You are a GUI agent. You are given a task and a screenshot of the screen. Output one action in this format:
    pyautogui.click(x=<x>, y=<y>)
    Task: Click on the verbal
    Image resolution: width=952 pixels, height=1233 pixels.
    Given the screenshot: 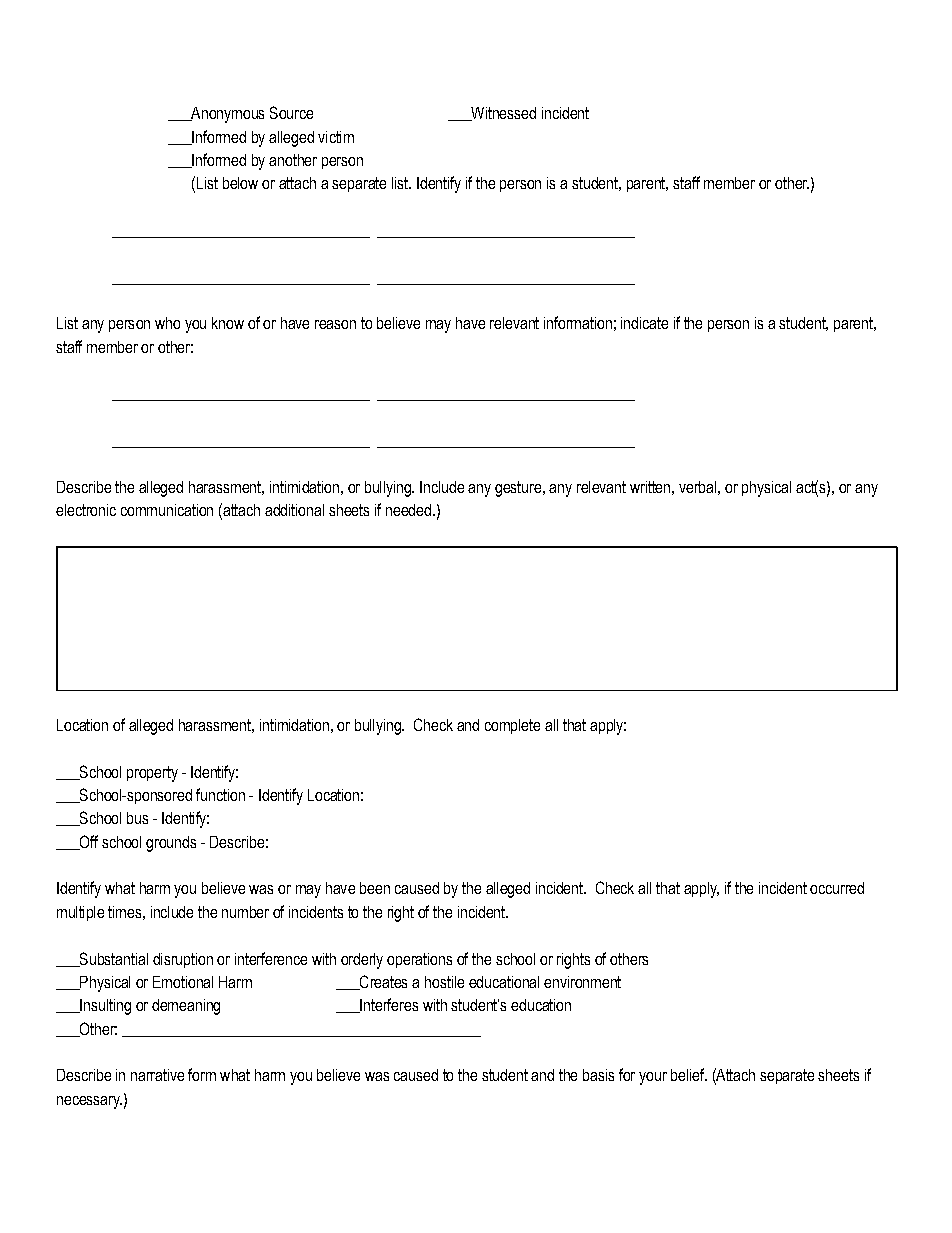 What is the action you would take?
    pyautogui.click(x=697, y=487)
